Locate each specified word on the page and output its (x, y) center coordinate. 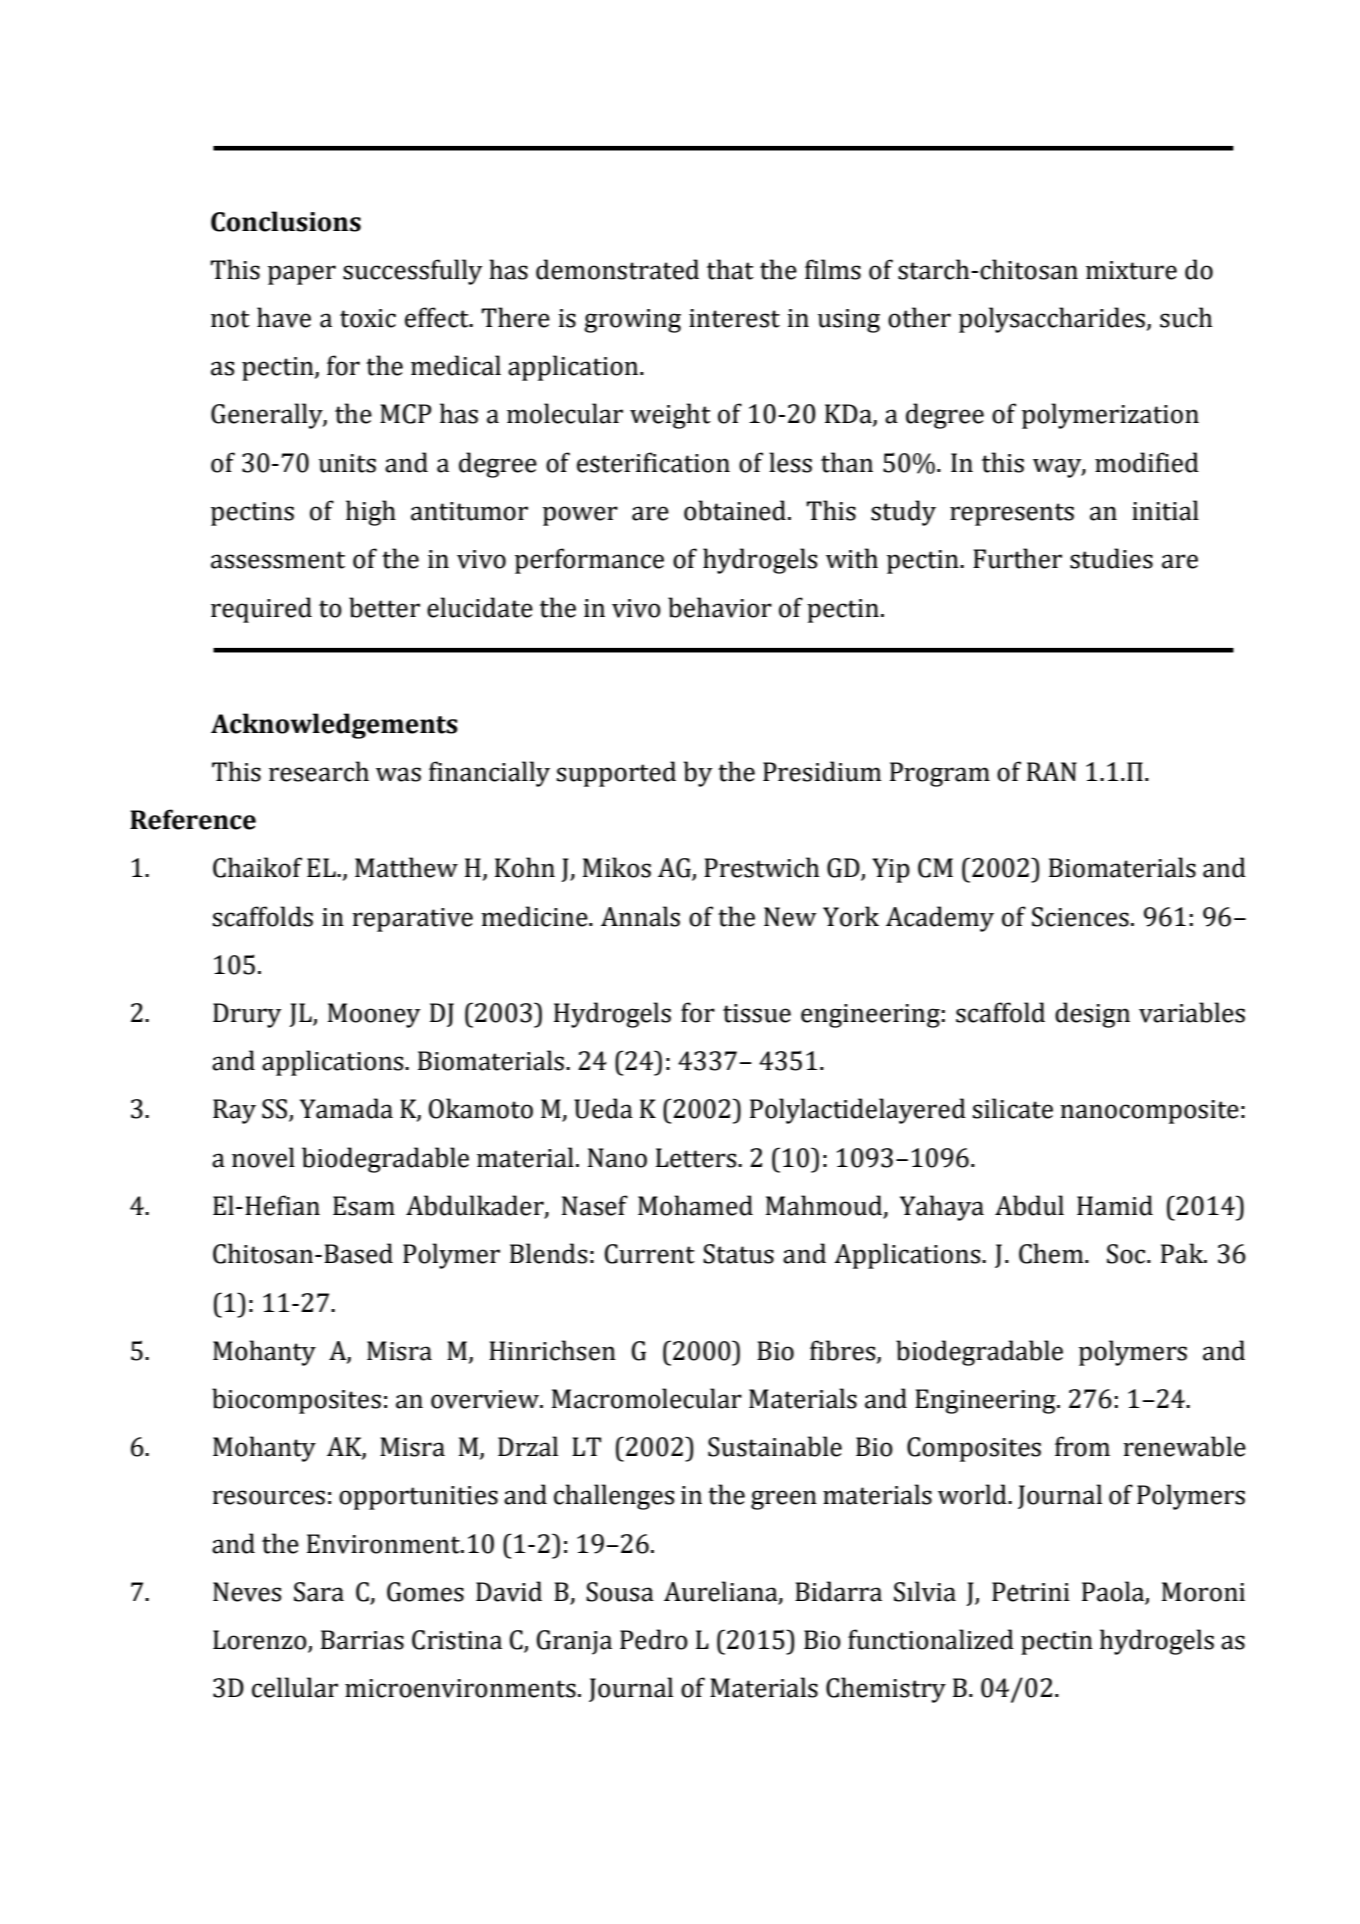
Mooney (374, 1015)
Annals (640, 916)
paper (302, 275)
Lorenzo (261, 1641)
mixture (1131, 270)
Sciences (1080, 917)
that (730, 269)
